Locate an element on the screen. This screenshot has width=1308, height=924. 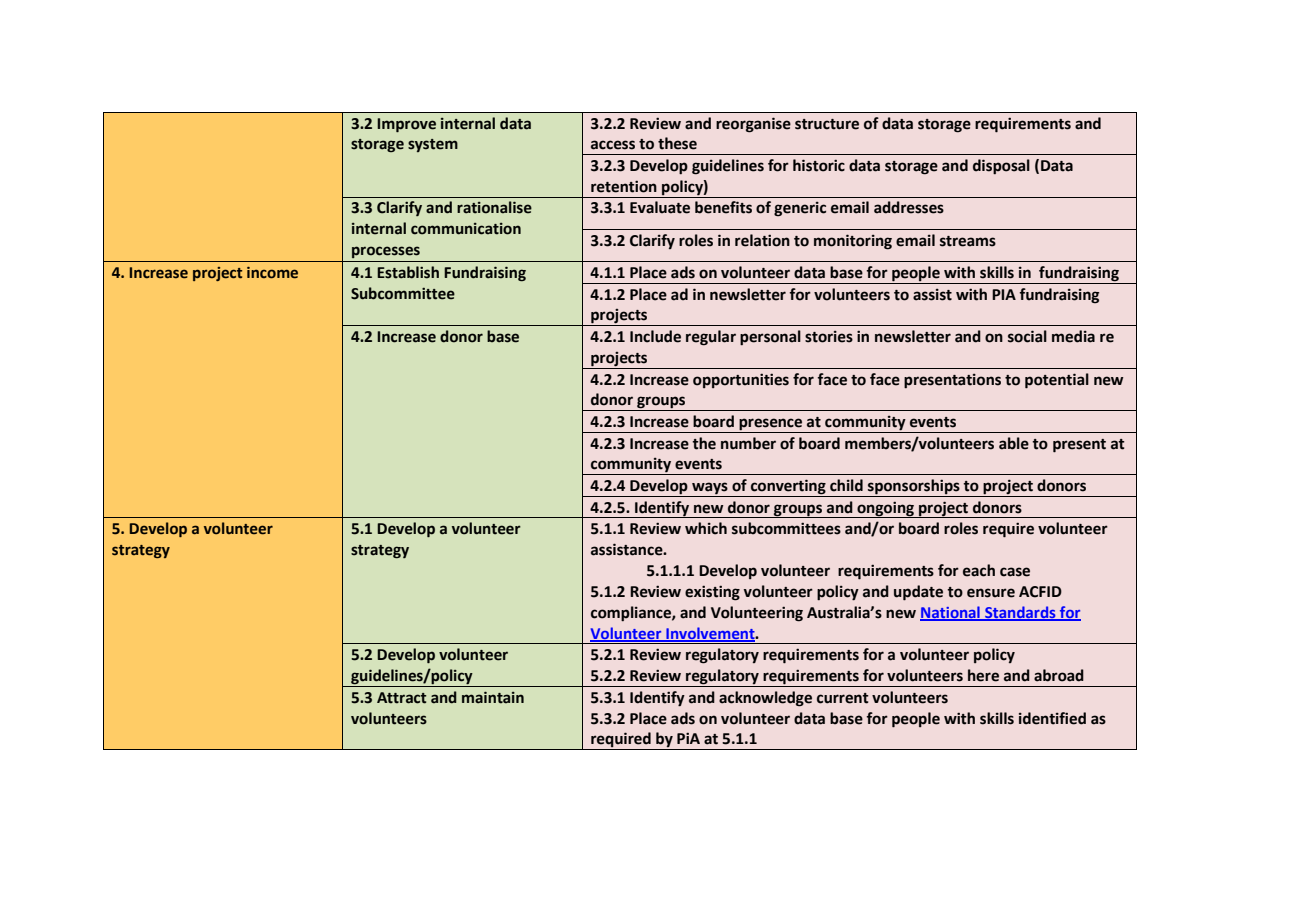
acknowledge is located at coordinates (765, 699).
